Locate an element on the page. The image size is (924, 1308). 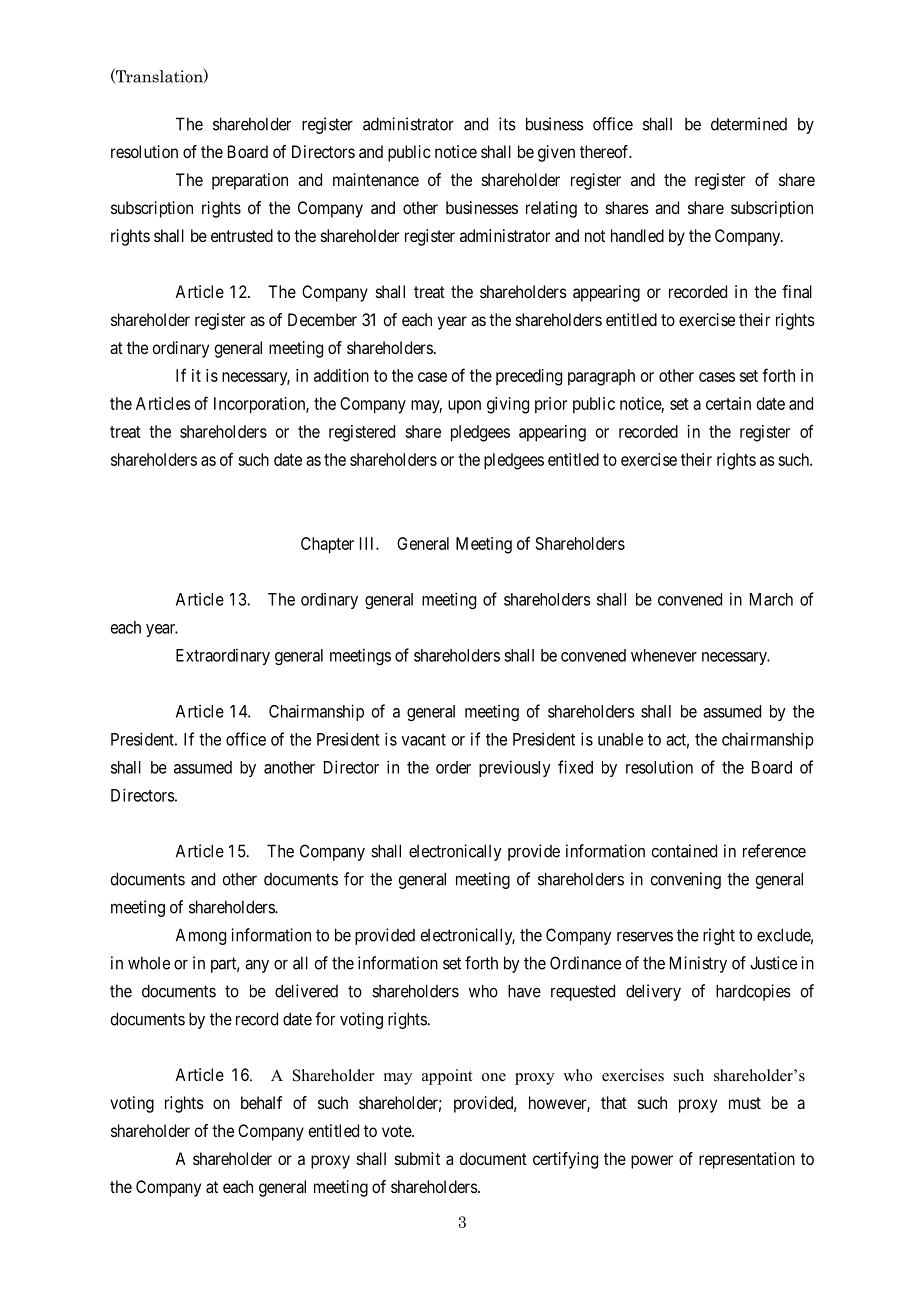
upon is located at coordinates (464, 407).
